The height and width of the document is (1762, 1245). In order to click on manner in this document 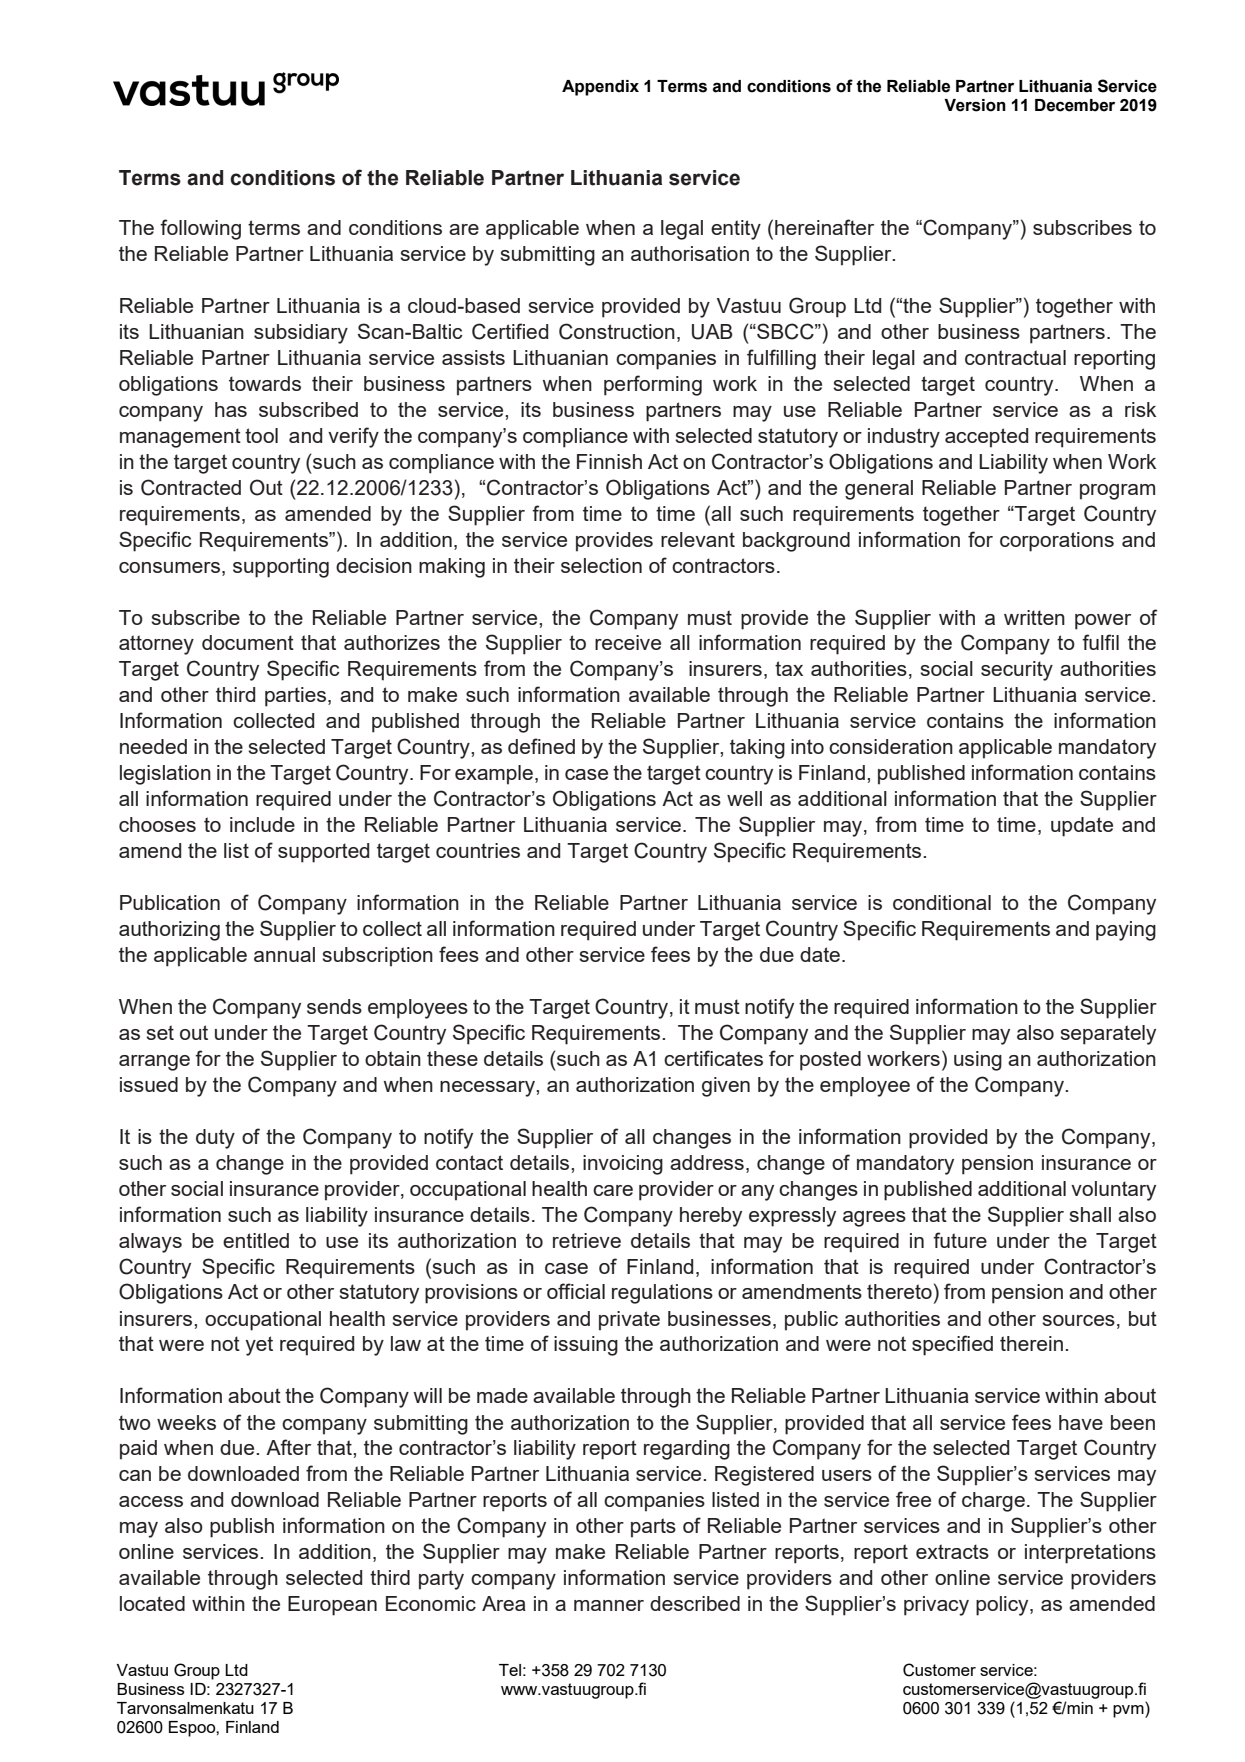, I will do `click(609, 1605)`.
